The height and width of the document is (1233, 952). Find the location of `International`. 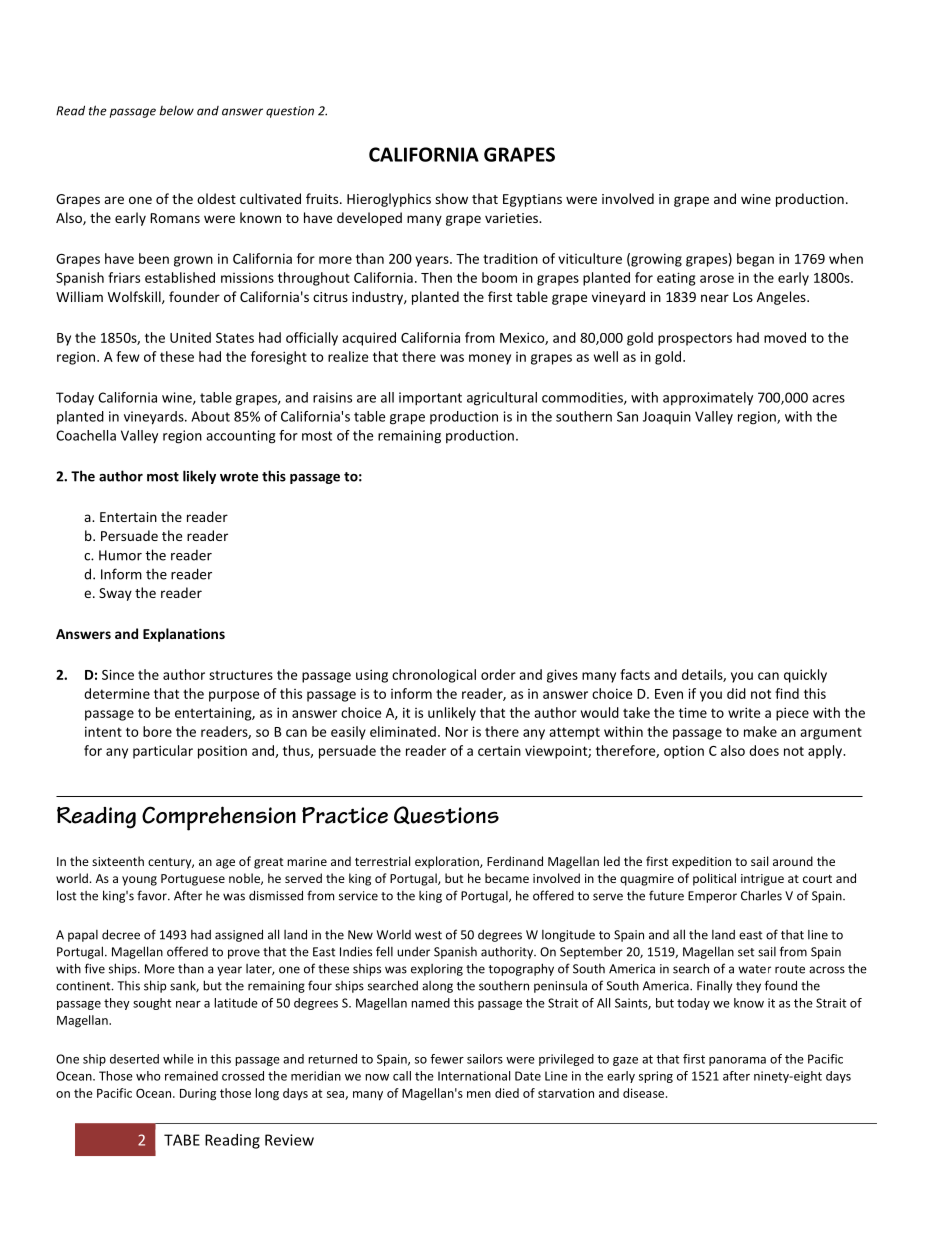

International is located at coordinates (474, 1076).
